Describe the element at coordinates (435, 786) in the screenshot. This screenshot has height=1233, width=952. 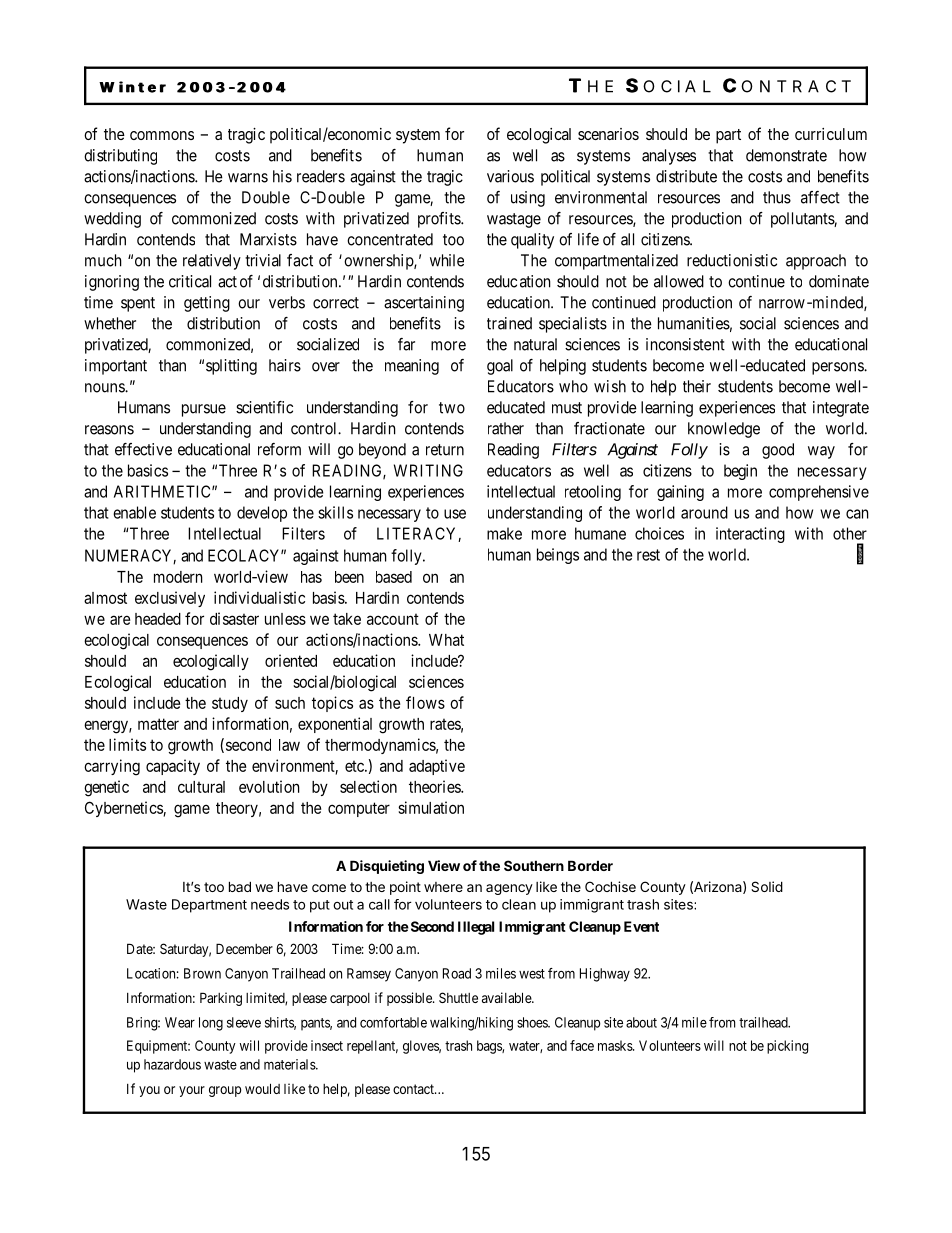
I see `theories` at that location.
